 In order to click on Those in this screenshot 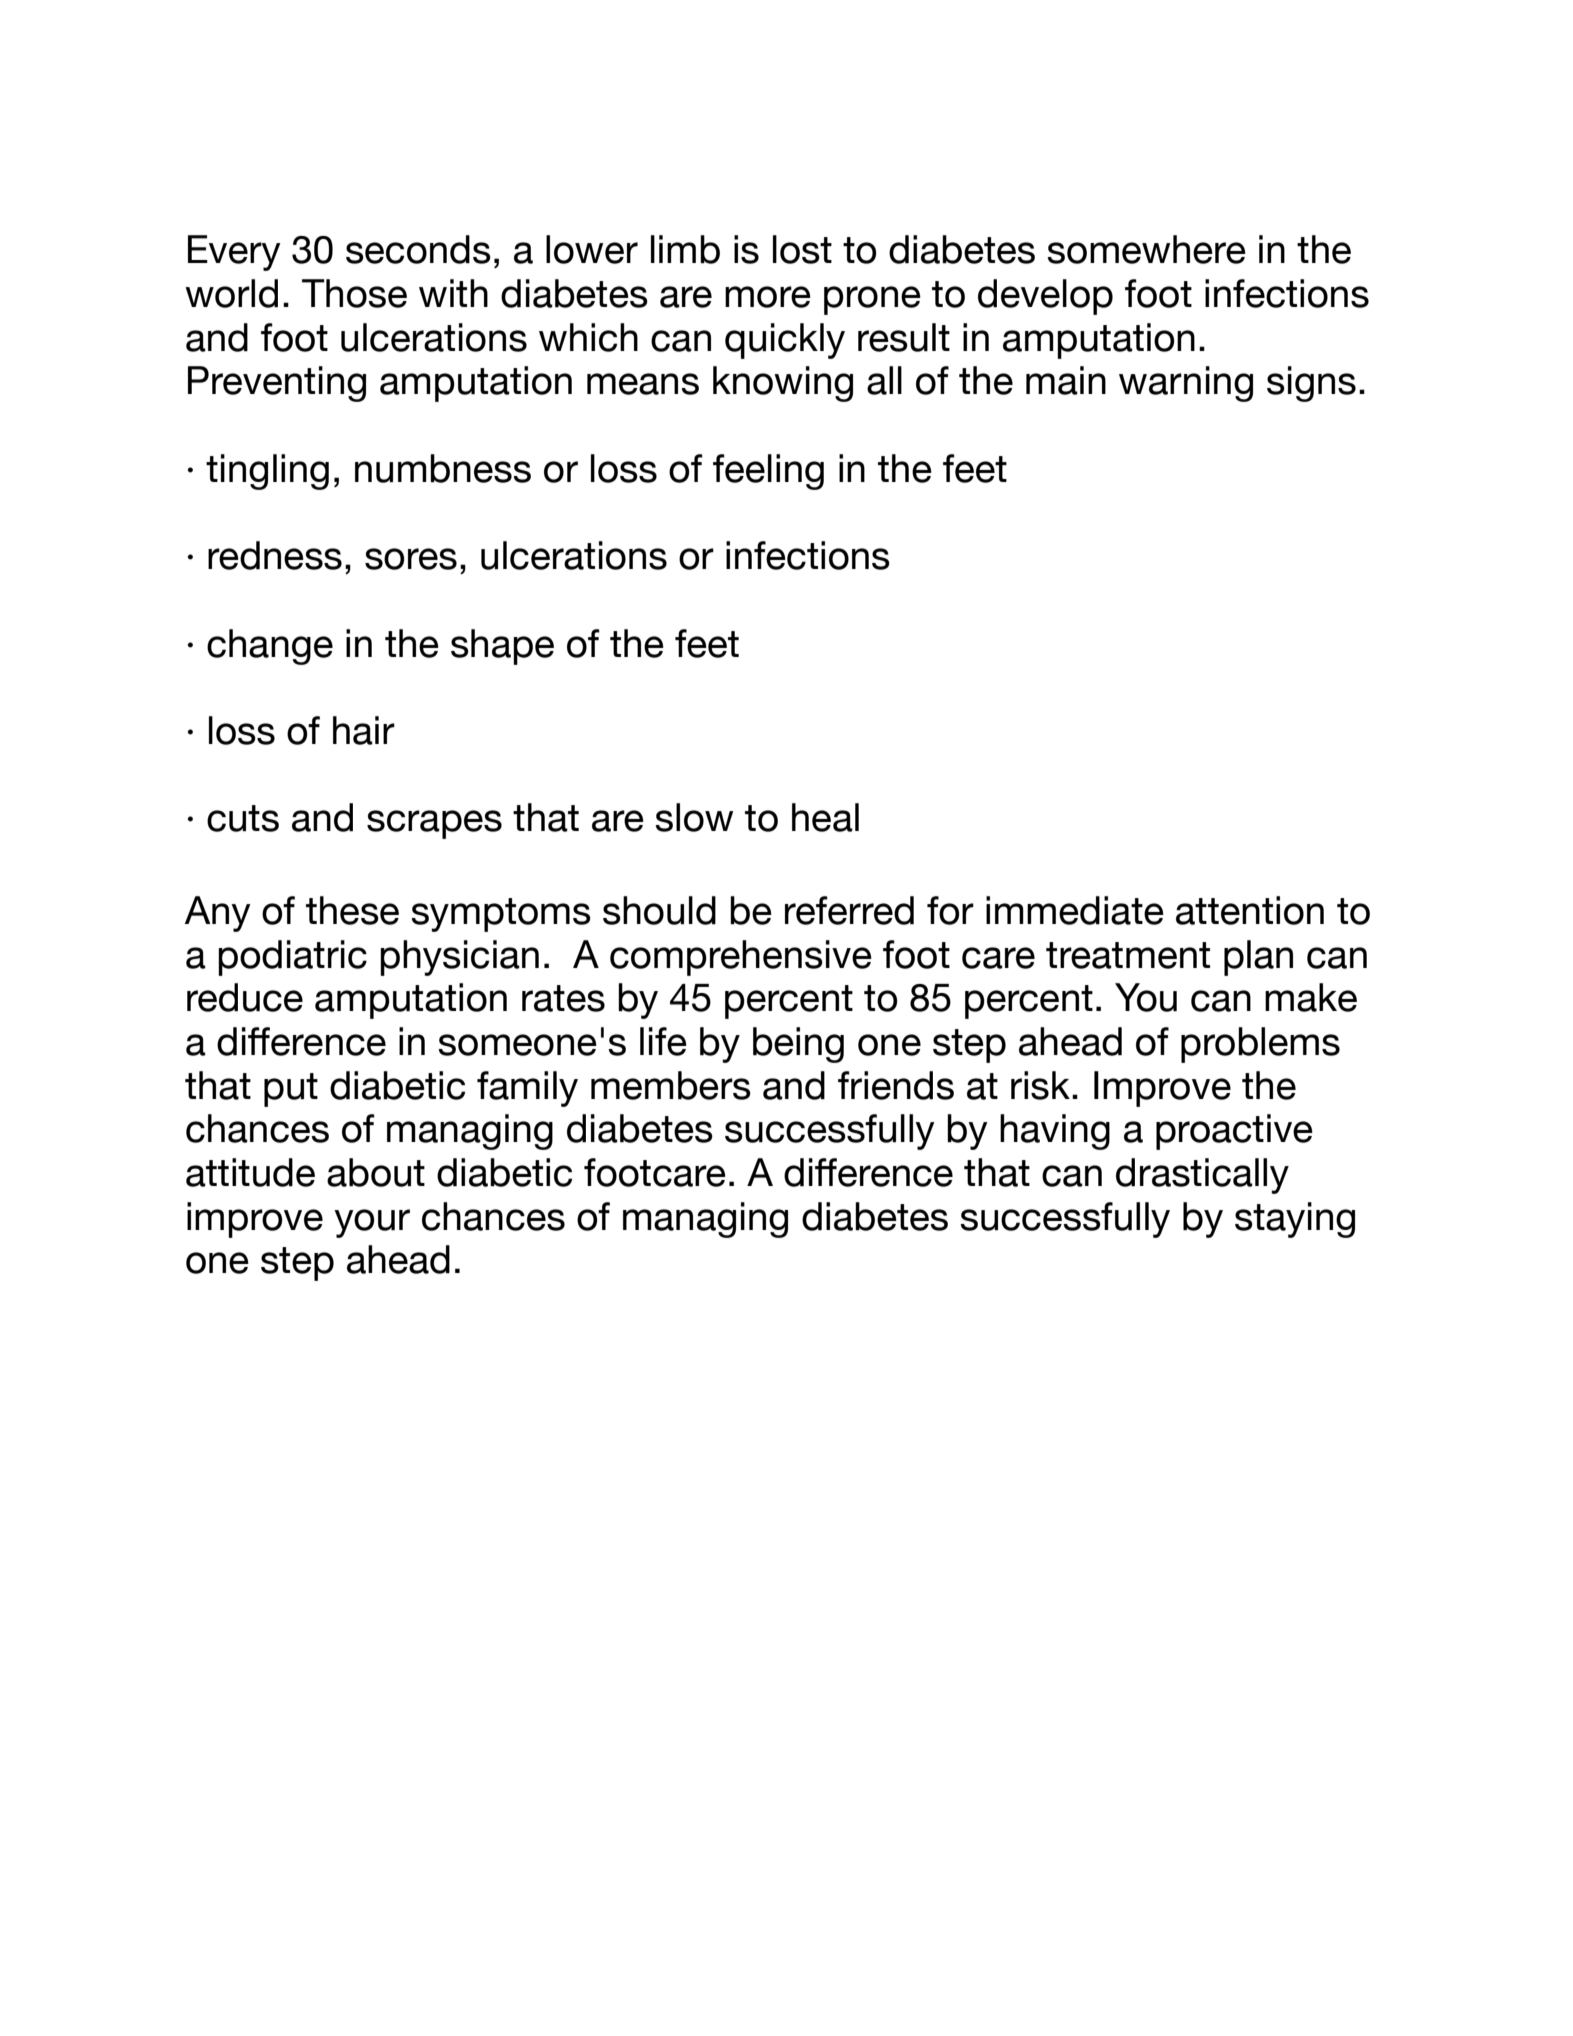, I will do `click(354, 293)`.
